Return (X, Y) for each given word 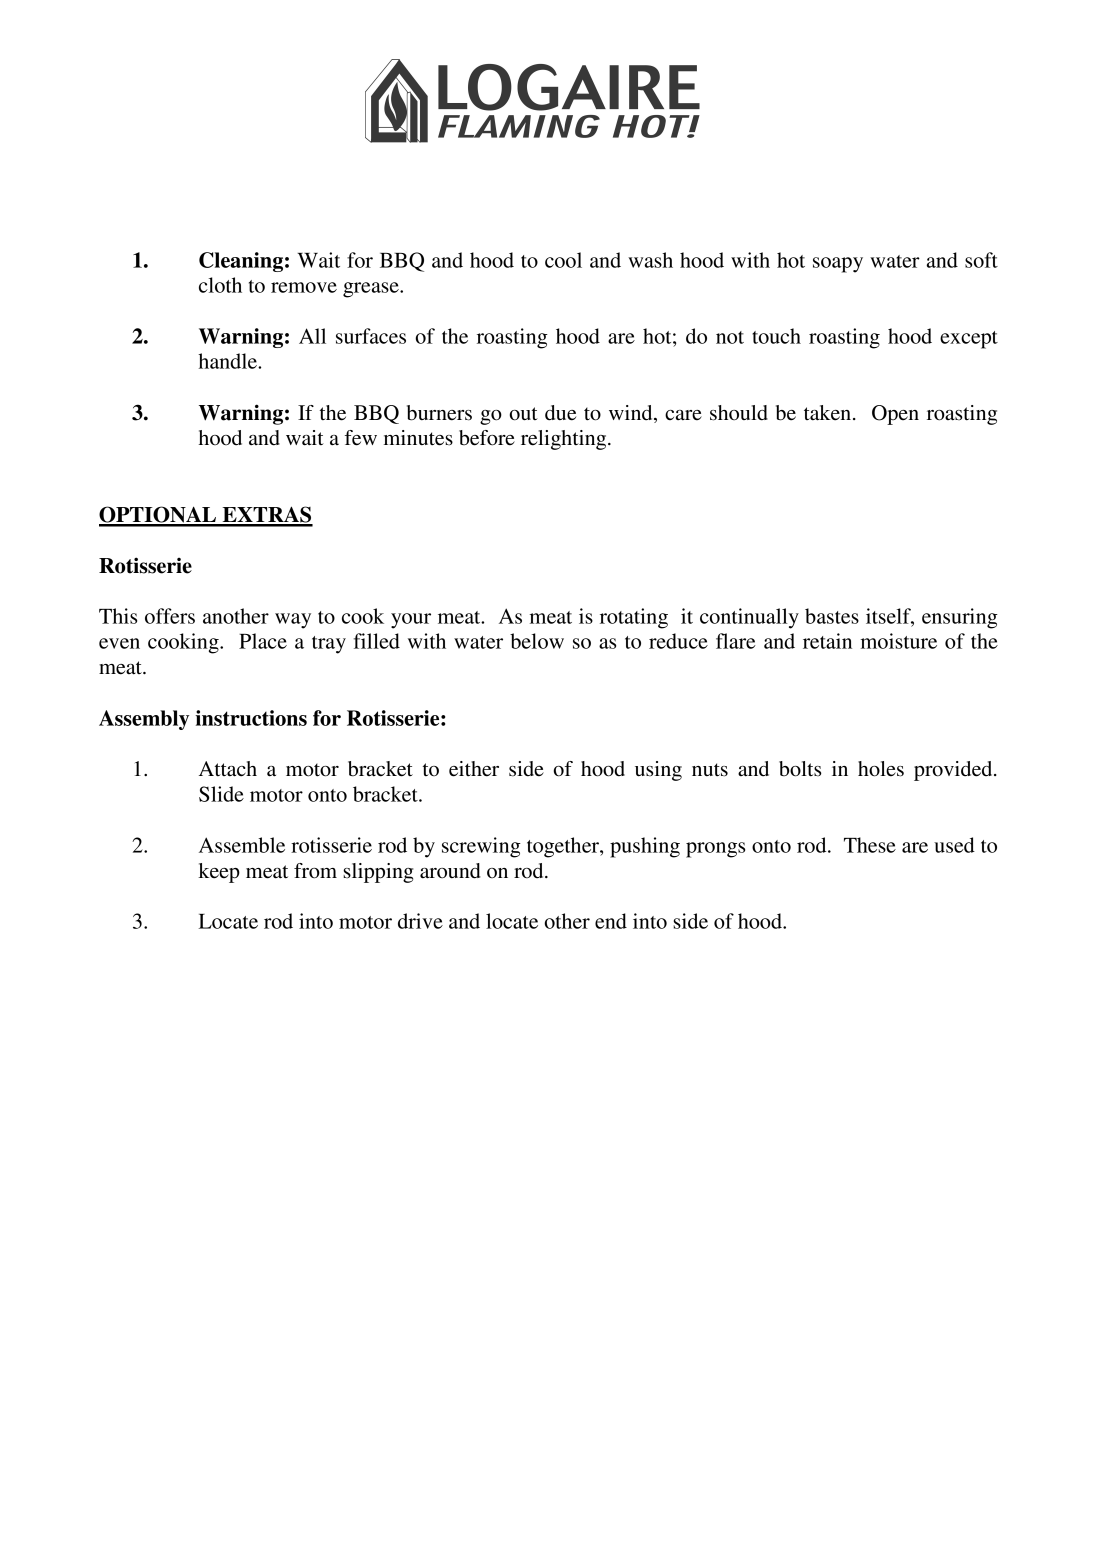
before (487, 438)
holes (881, 769)
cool (563, 260)
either (474, 769)
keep (219, 873)
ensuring (960, 618)
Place (263, 641)
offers (170, 616)
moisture (899, 641)
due (560, 413)
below (537, 641)
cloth (220, 285)
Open (895, 415)
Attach (228, 769)
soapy (838, 265)
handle (228, 361)
